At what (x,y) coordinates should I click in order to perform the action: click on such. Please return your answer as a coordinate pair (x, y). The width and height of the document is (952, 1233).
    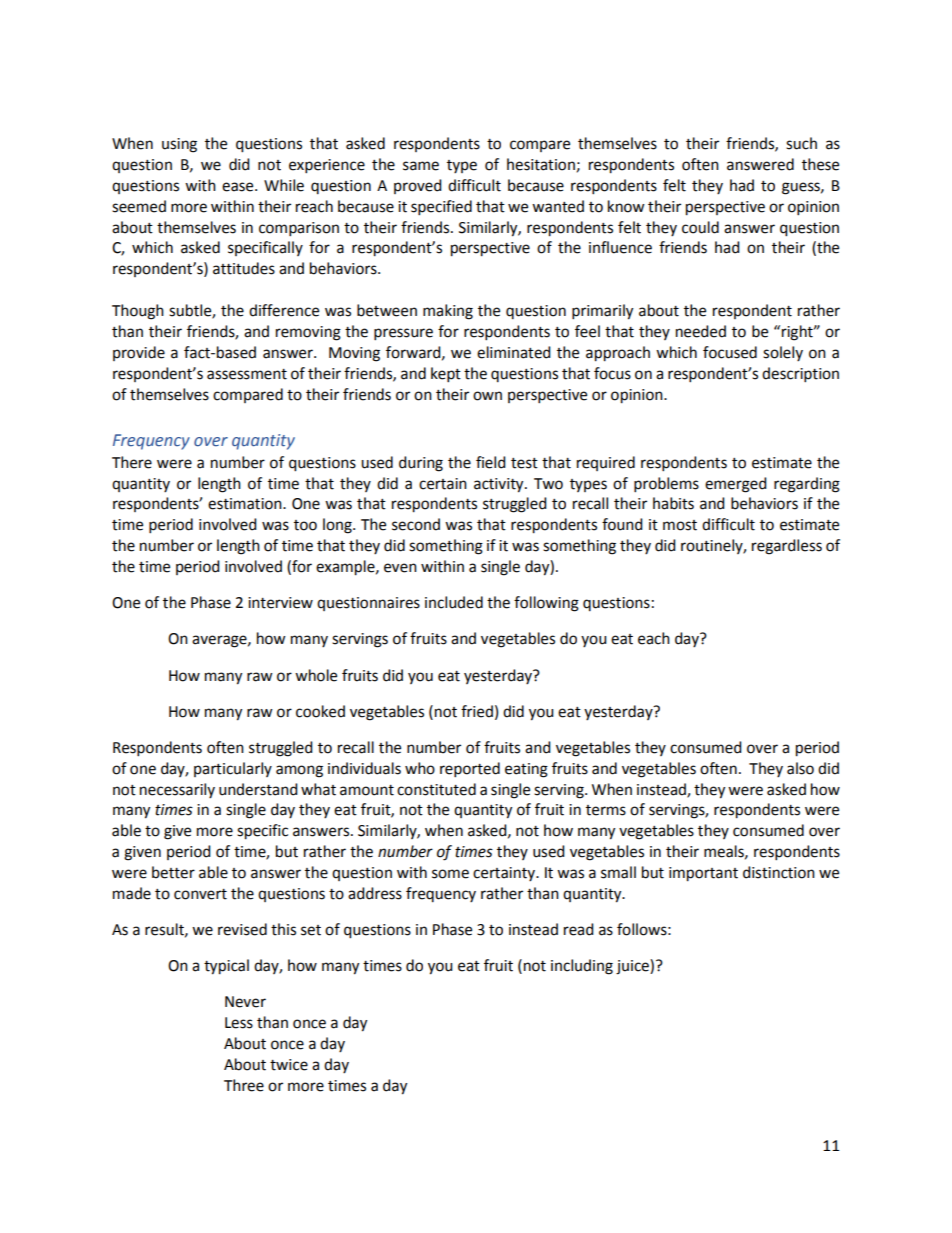
    Looking at the image, I should click on (801, 143).
